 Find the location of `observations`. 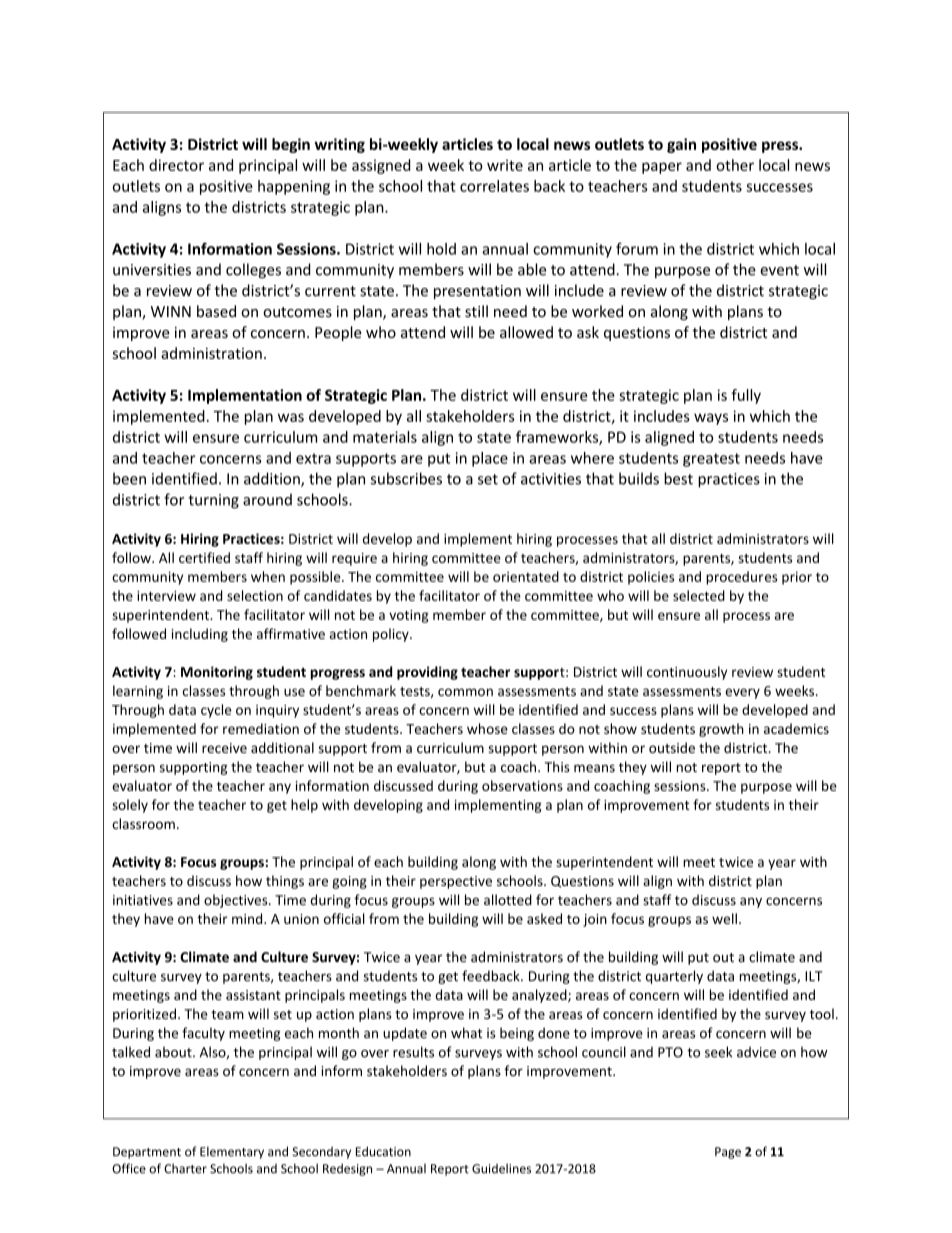

observations is located at coordinates (522, 785).
